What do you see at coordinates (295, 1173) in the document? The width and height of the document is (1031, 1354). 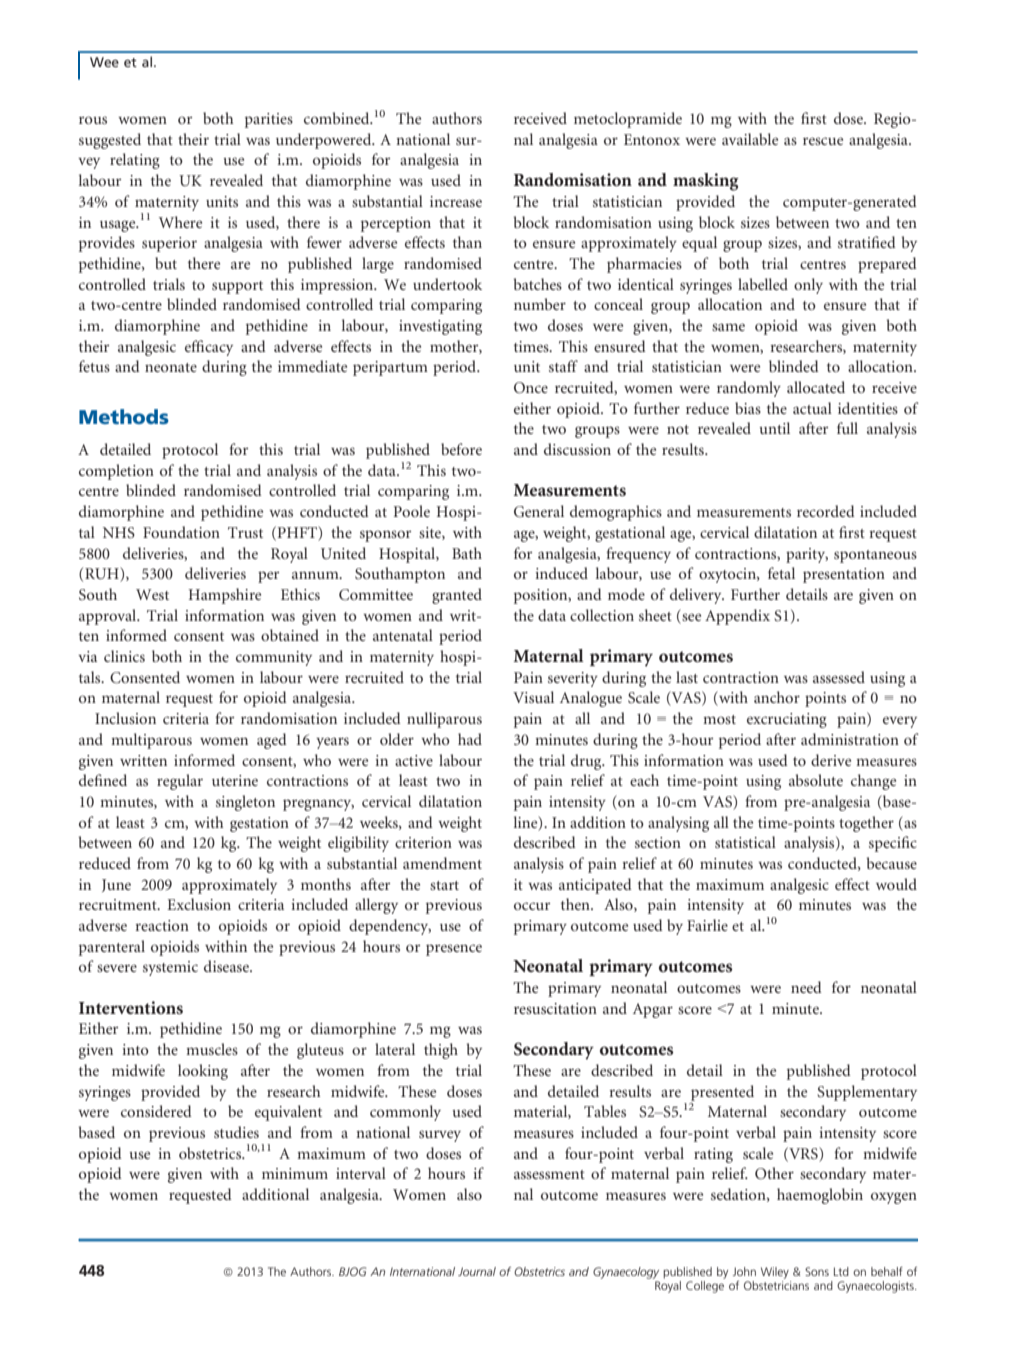 I see `minimum` at bounding box center [295, 1173].
